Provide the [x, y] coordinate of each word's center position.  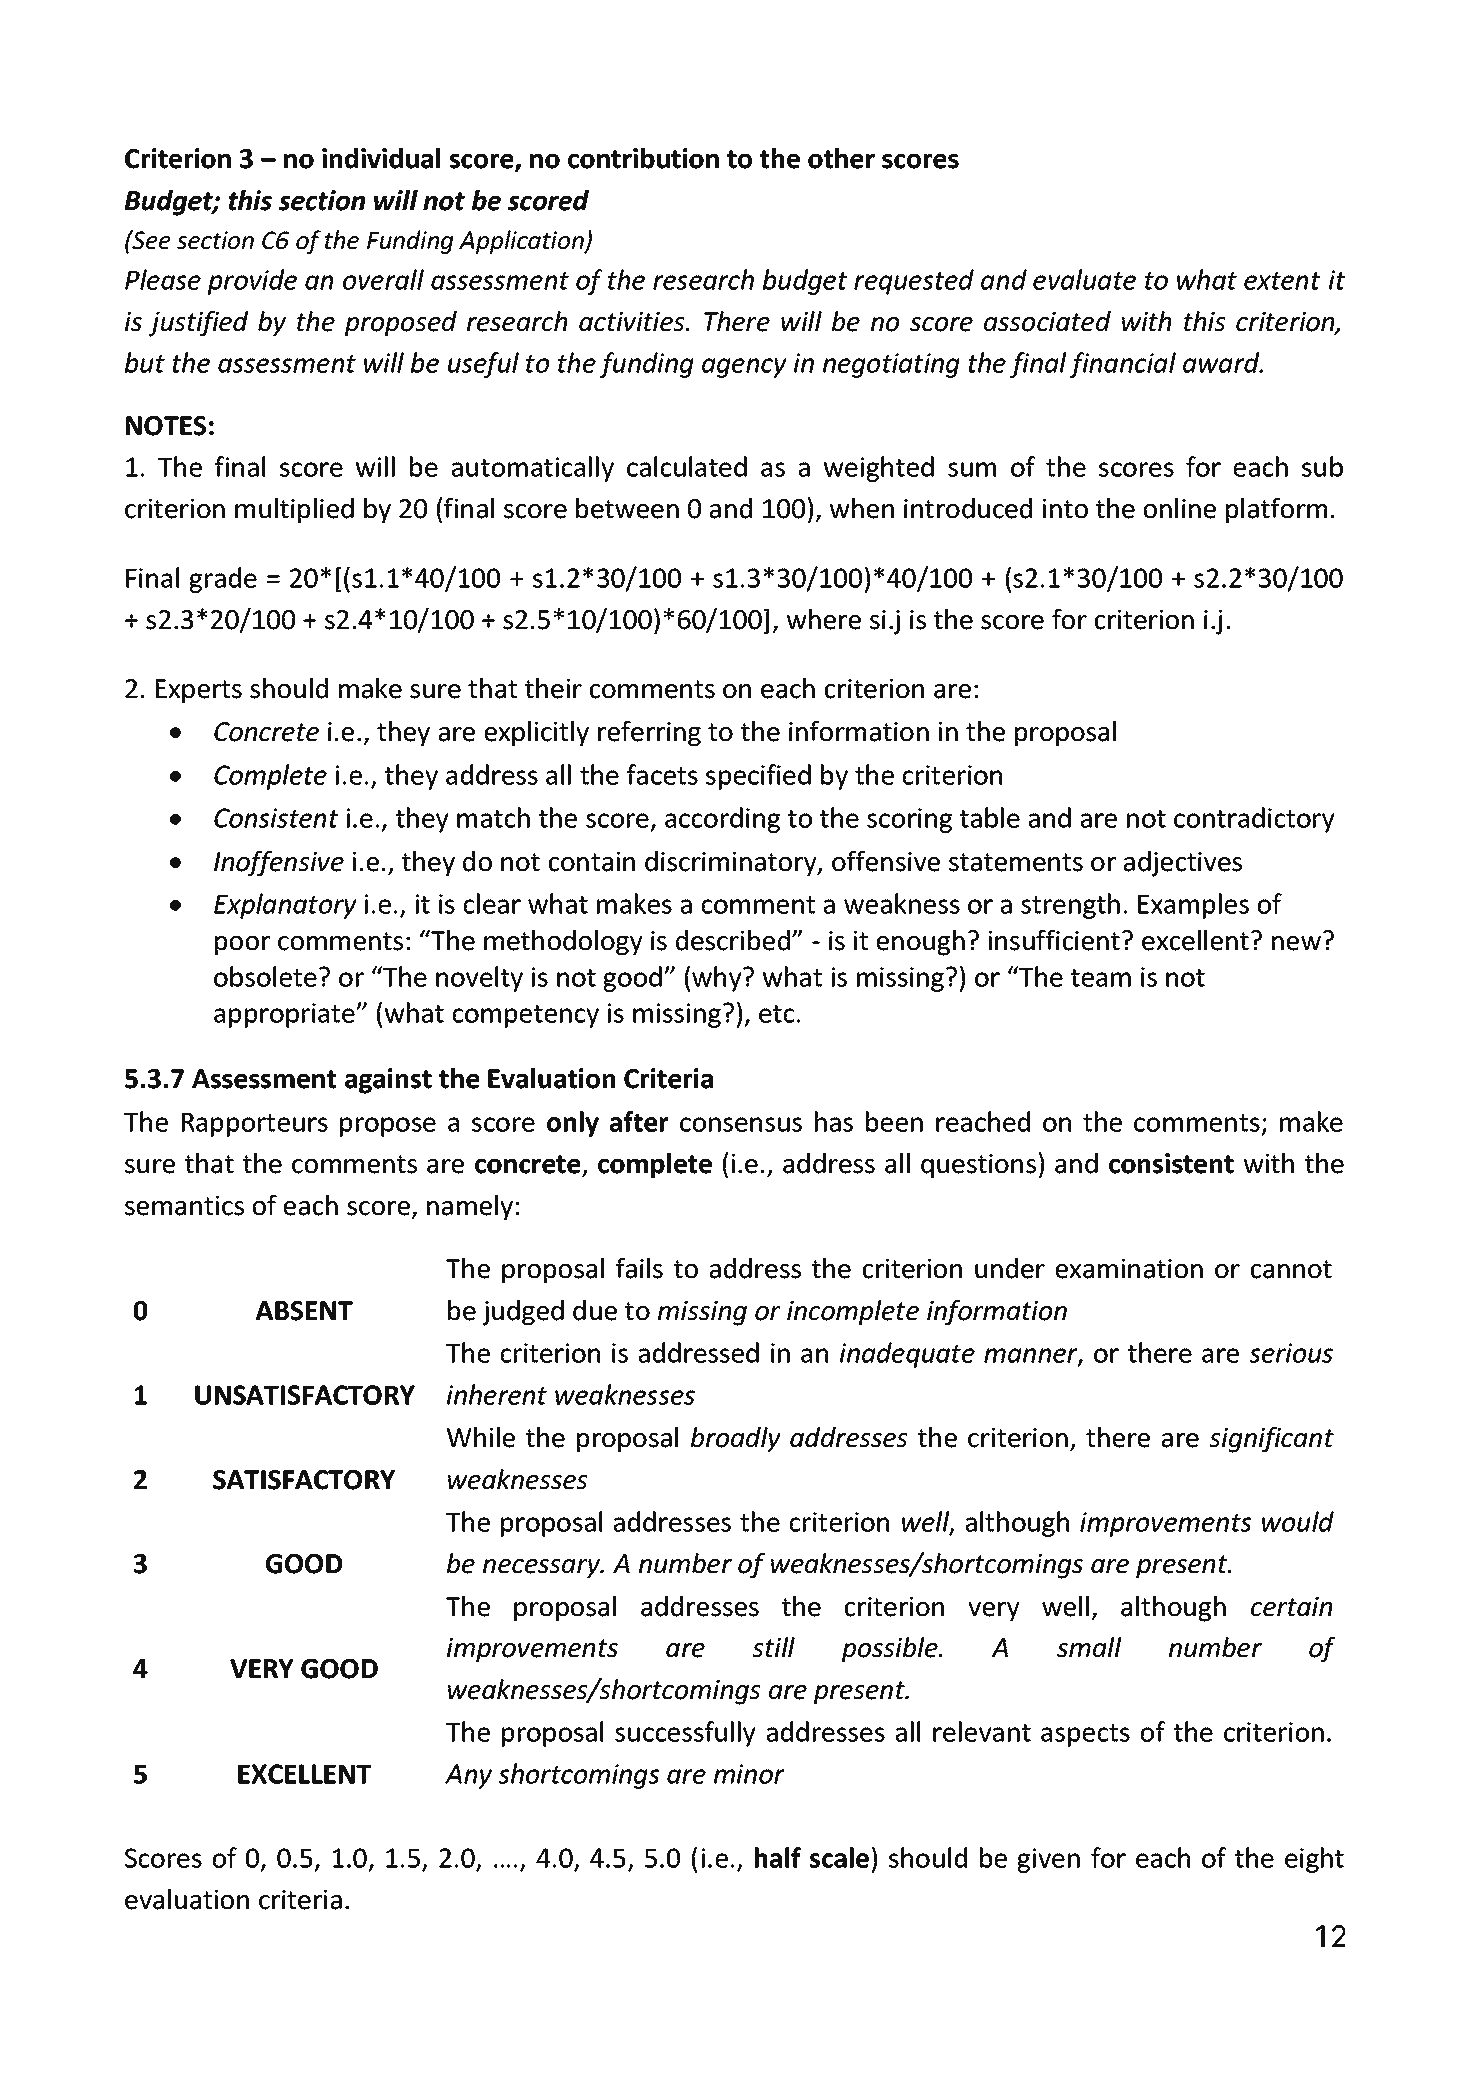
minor [749, 1774]
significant [1271, 1440]
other [841, 158]
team [1101, 978]
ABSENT [304, 1311]
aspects [1085, 1735]
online [1180, 508]
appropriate [285, 1015]
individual [381, 158]
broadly [736, 1440]
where [824, 619]
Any [468, 1776]
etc [776, 1014]
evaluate [1084, 279]
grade [223, 580]
